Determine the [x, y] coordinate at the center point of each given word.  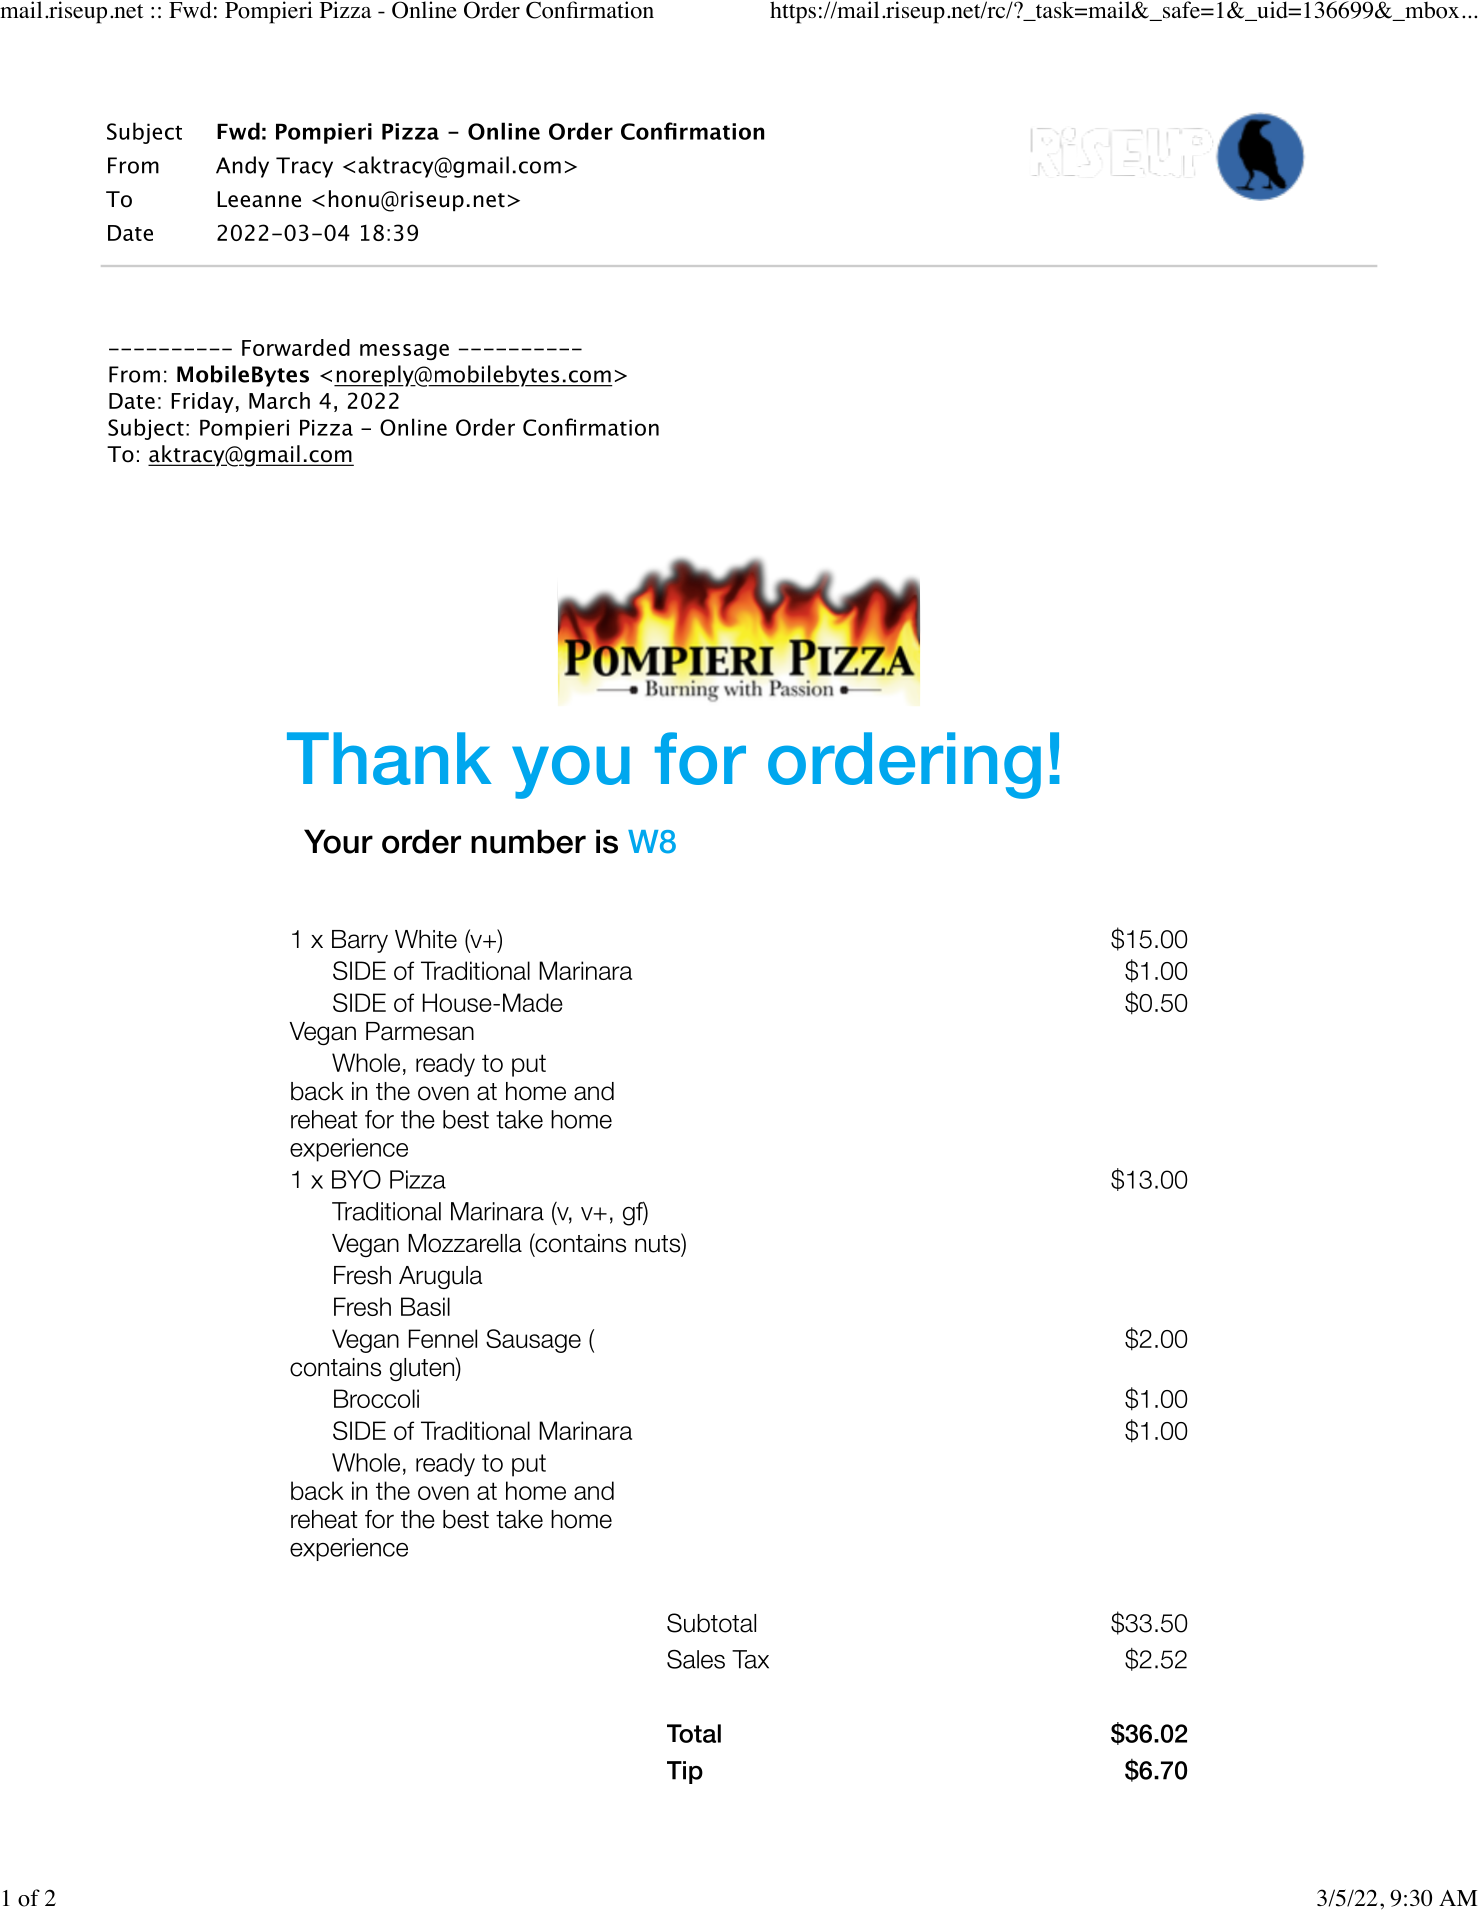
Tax [750, 1659]
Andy [242, 167]
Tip [685, 1772]
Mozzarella [465, 1243]
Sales [696, 1659]
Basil [425, 1306]
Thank [389, 758]
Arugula [440, 1277]
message [404, 352]
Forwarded [296, 347]
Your [338, 841]
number [528, 841]
